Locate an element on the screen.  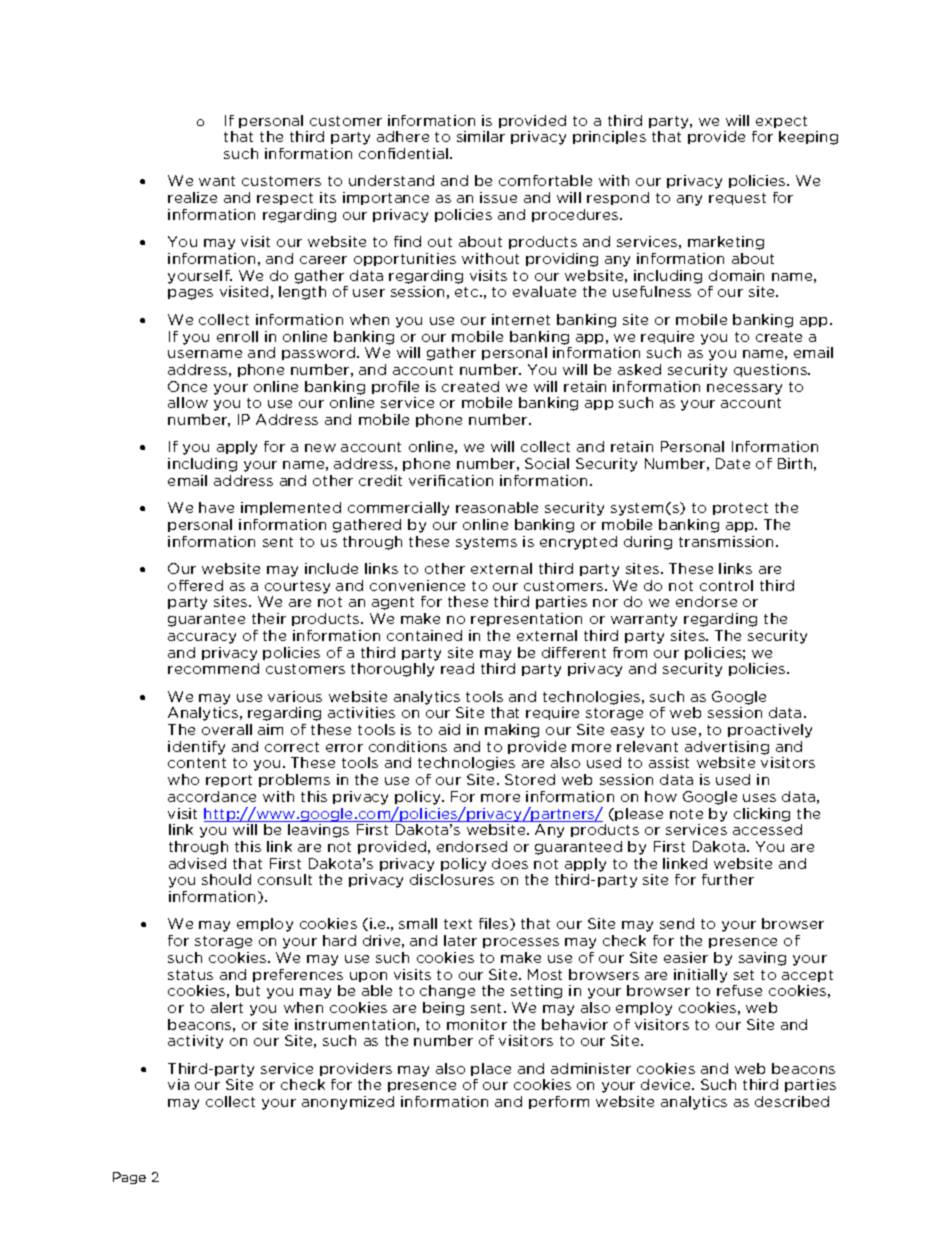
questions is located at coordinates (772, 370).
